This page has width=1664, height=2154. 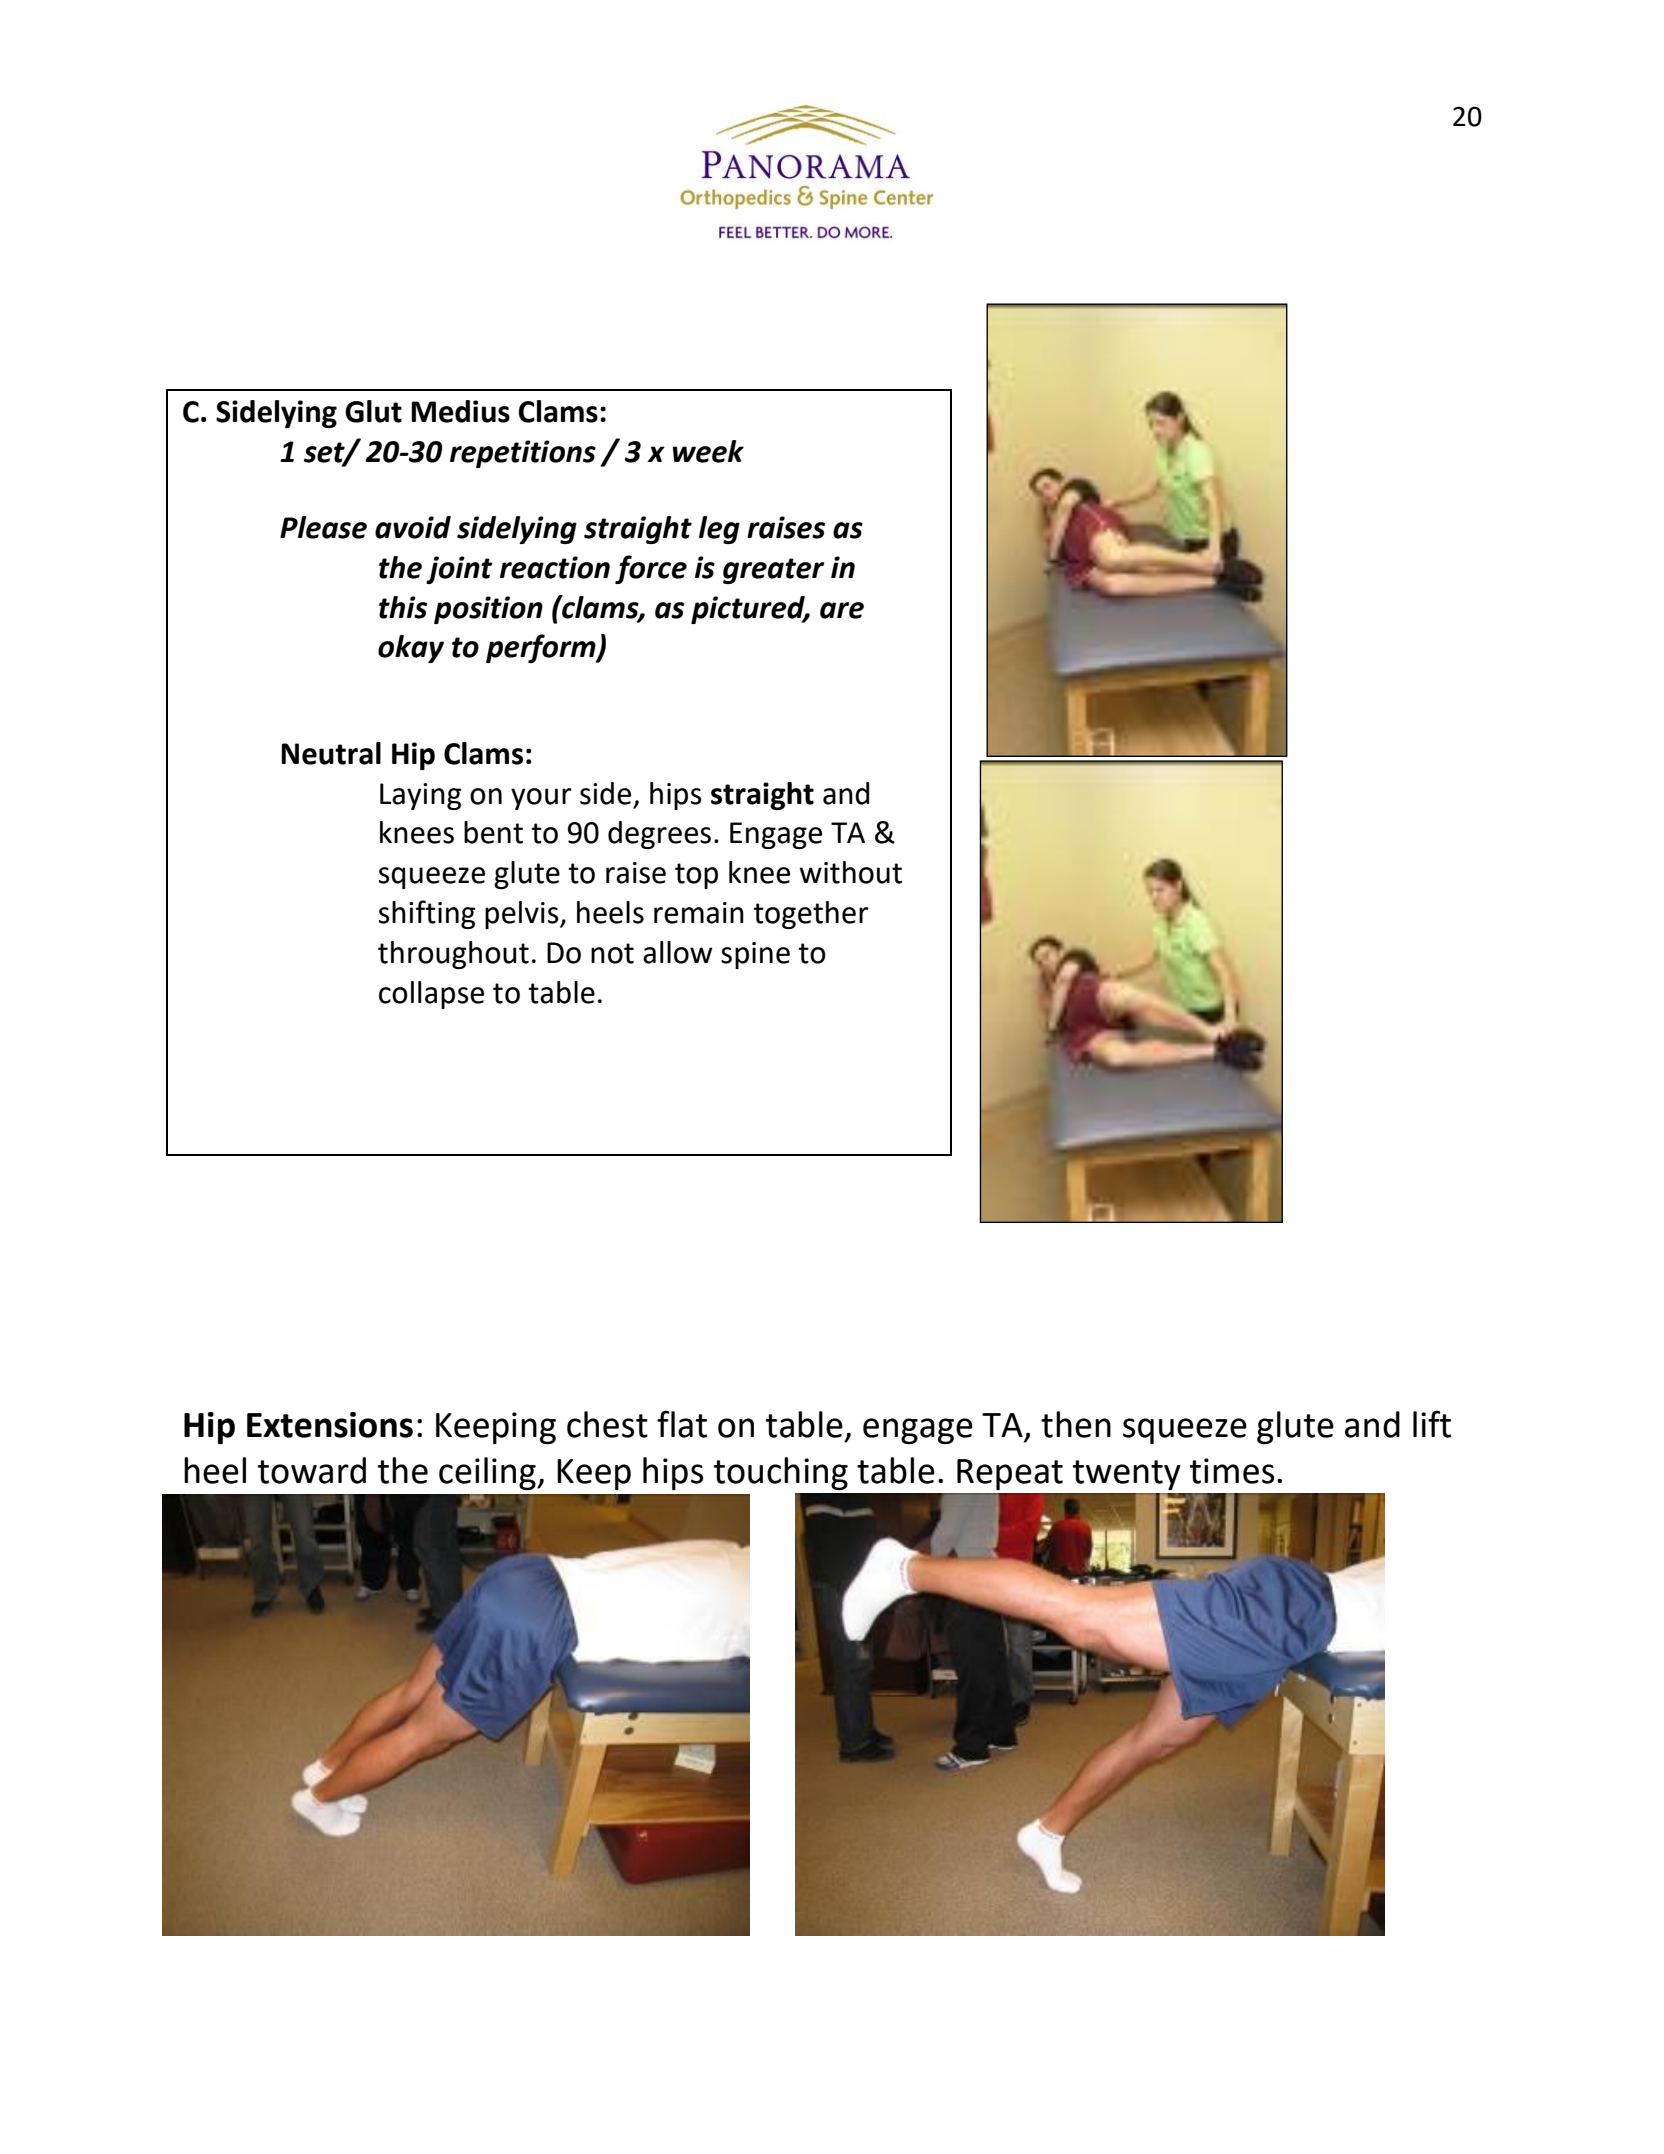 I want to click on are, so click(x=842, y=610).
